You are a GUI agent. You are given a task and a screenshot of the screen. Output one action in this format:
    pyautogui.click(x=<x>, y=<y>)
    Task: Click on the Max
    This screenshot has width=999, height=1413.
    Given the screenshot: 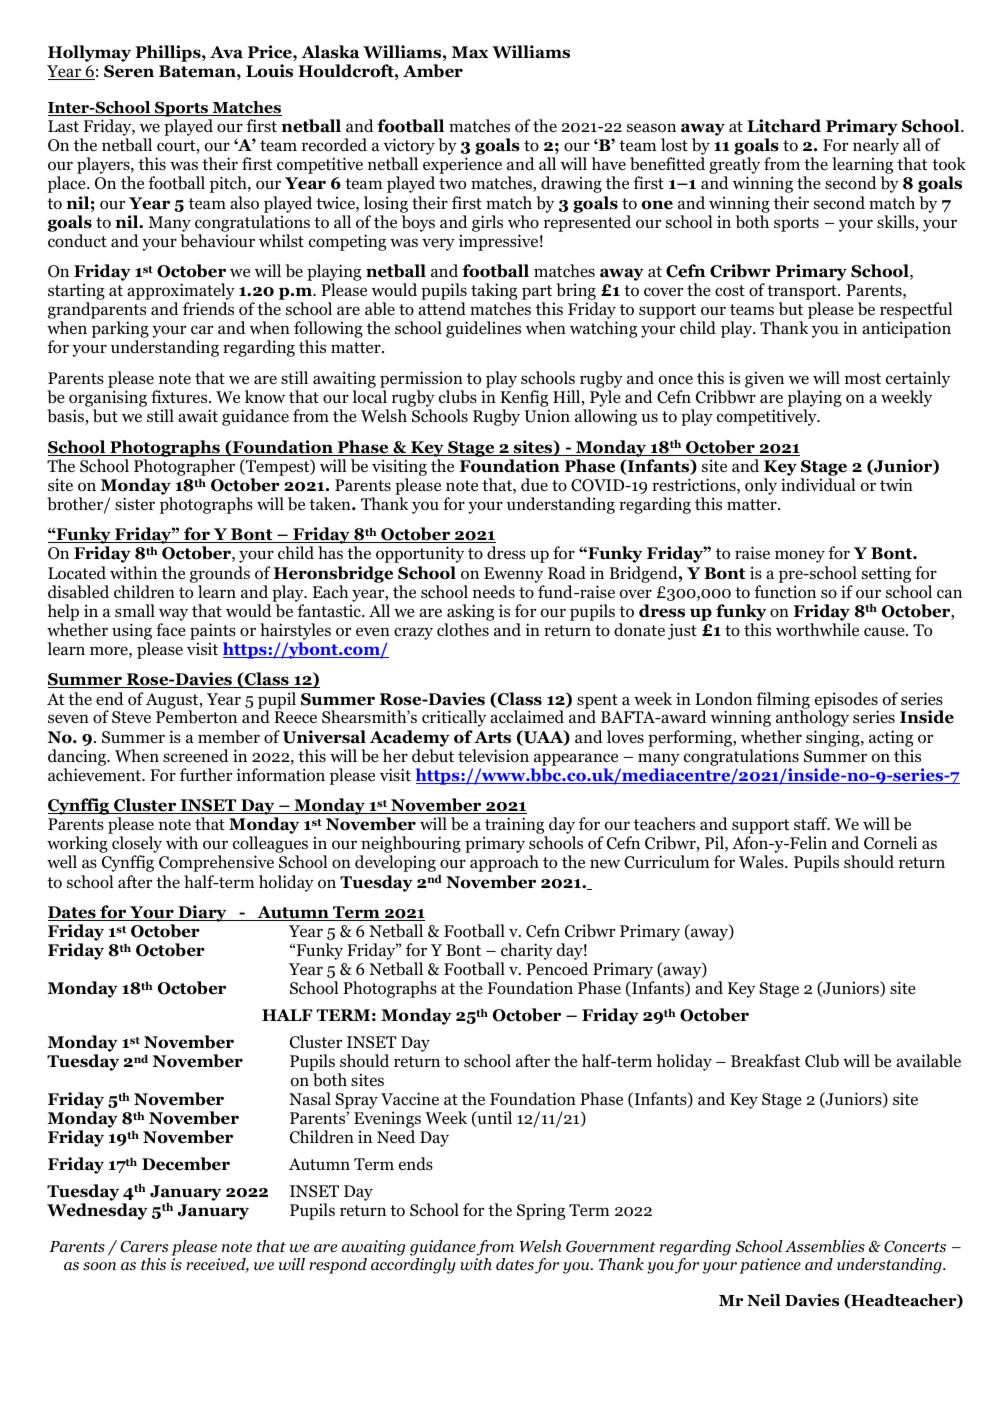 What is the action you would take?
    pyautogui.click(x=470, y=52)
